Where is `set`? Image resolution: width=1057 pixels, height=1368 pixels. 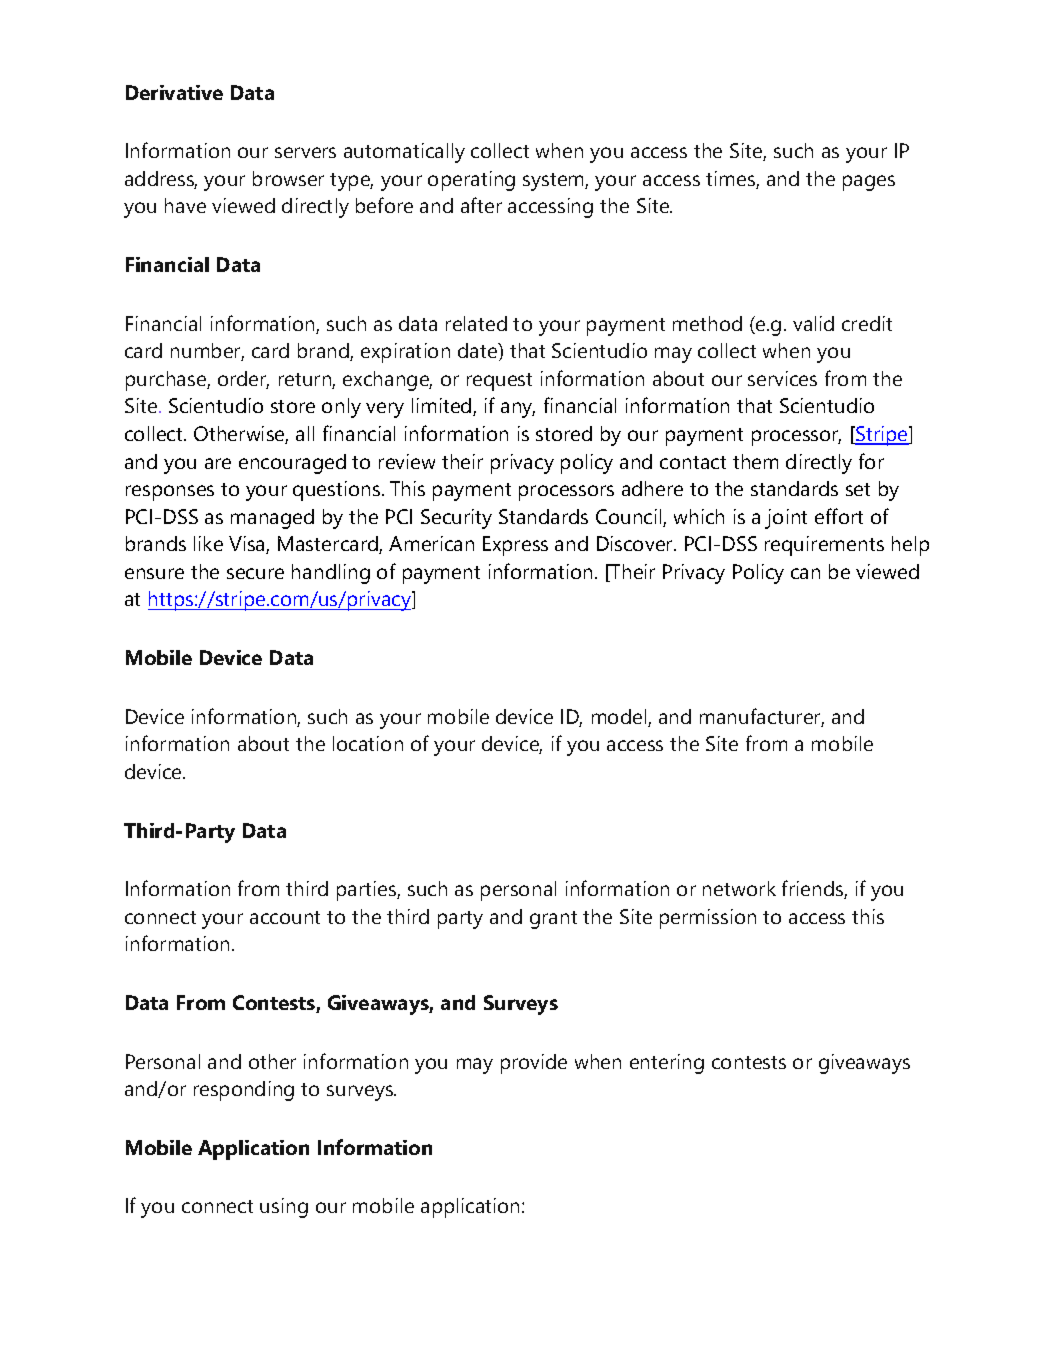
set is located at coordinates (858, 489).
